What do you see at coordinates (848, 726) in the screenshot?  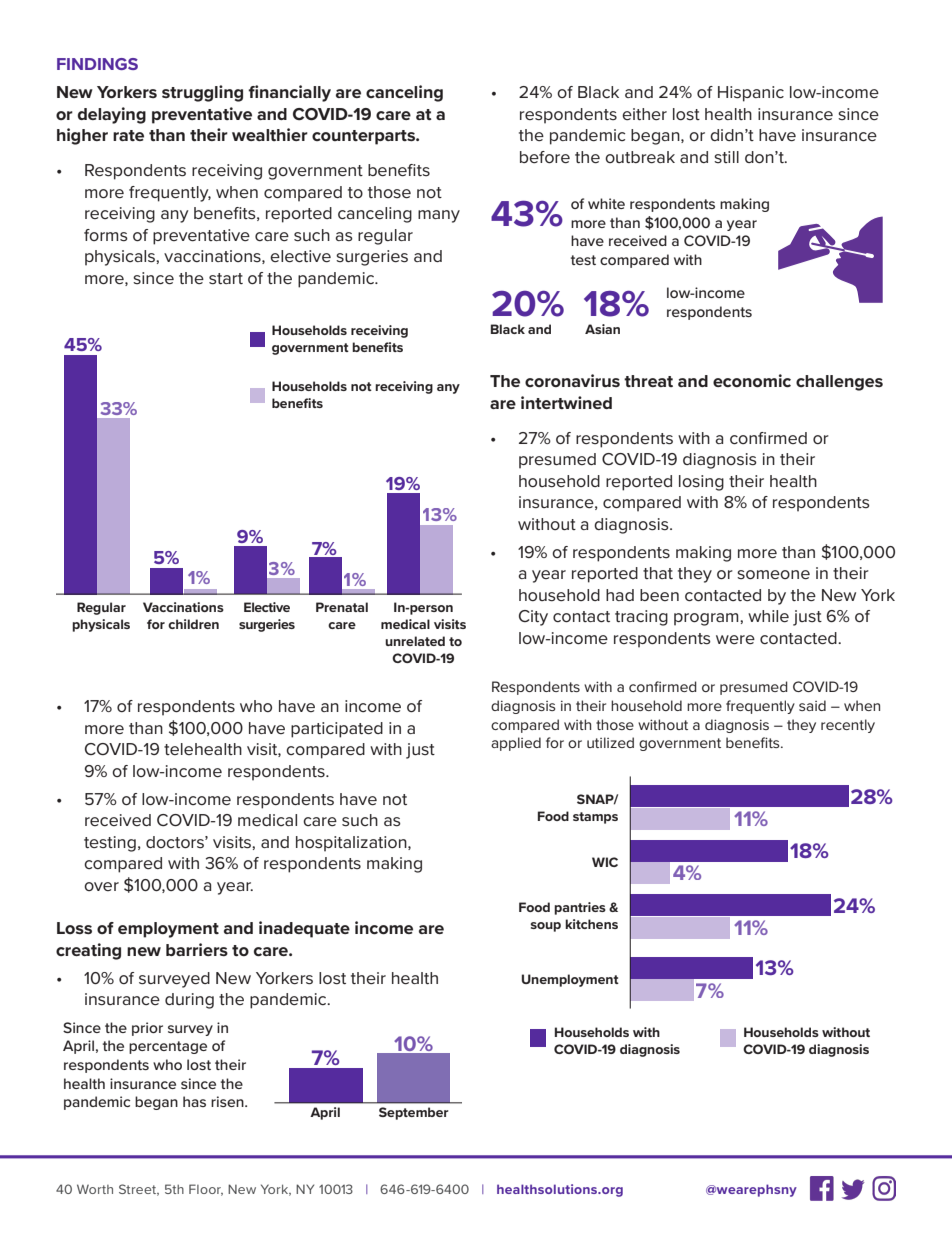 I see `recently` at bounding box center [848, 726].
